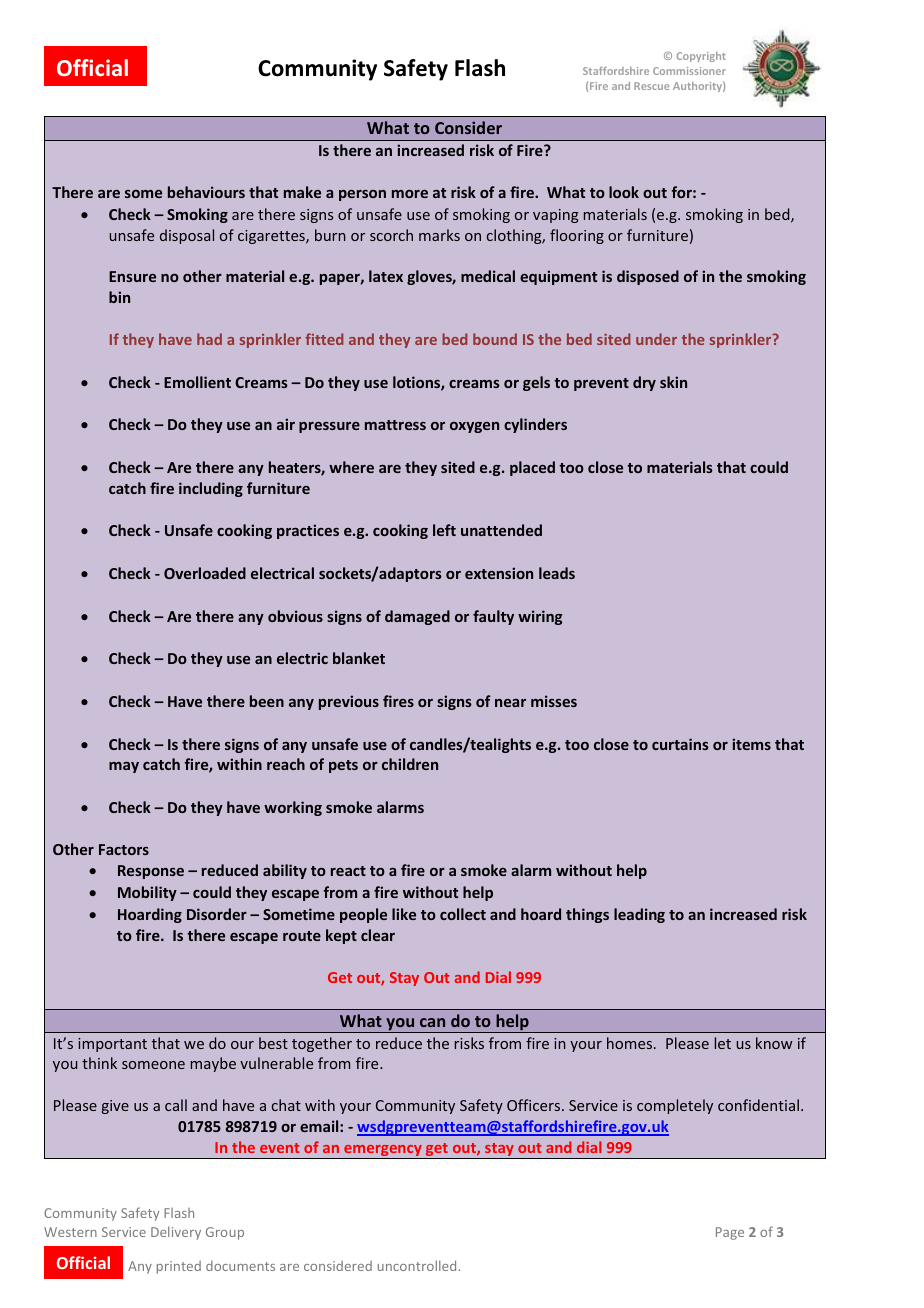 This image has height=1308, width=924. Describe the element at coordinates (176, 1233) in the image. I see `Delivery` at that location.
